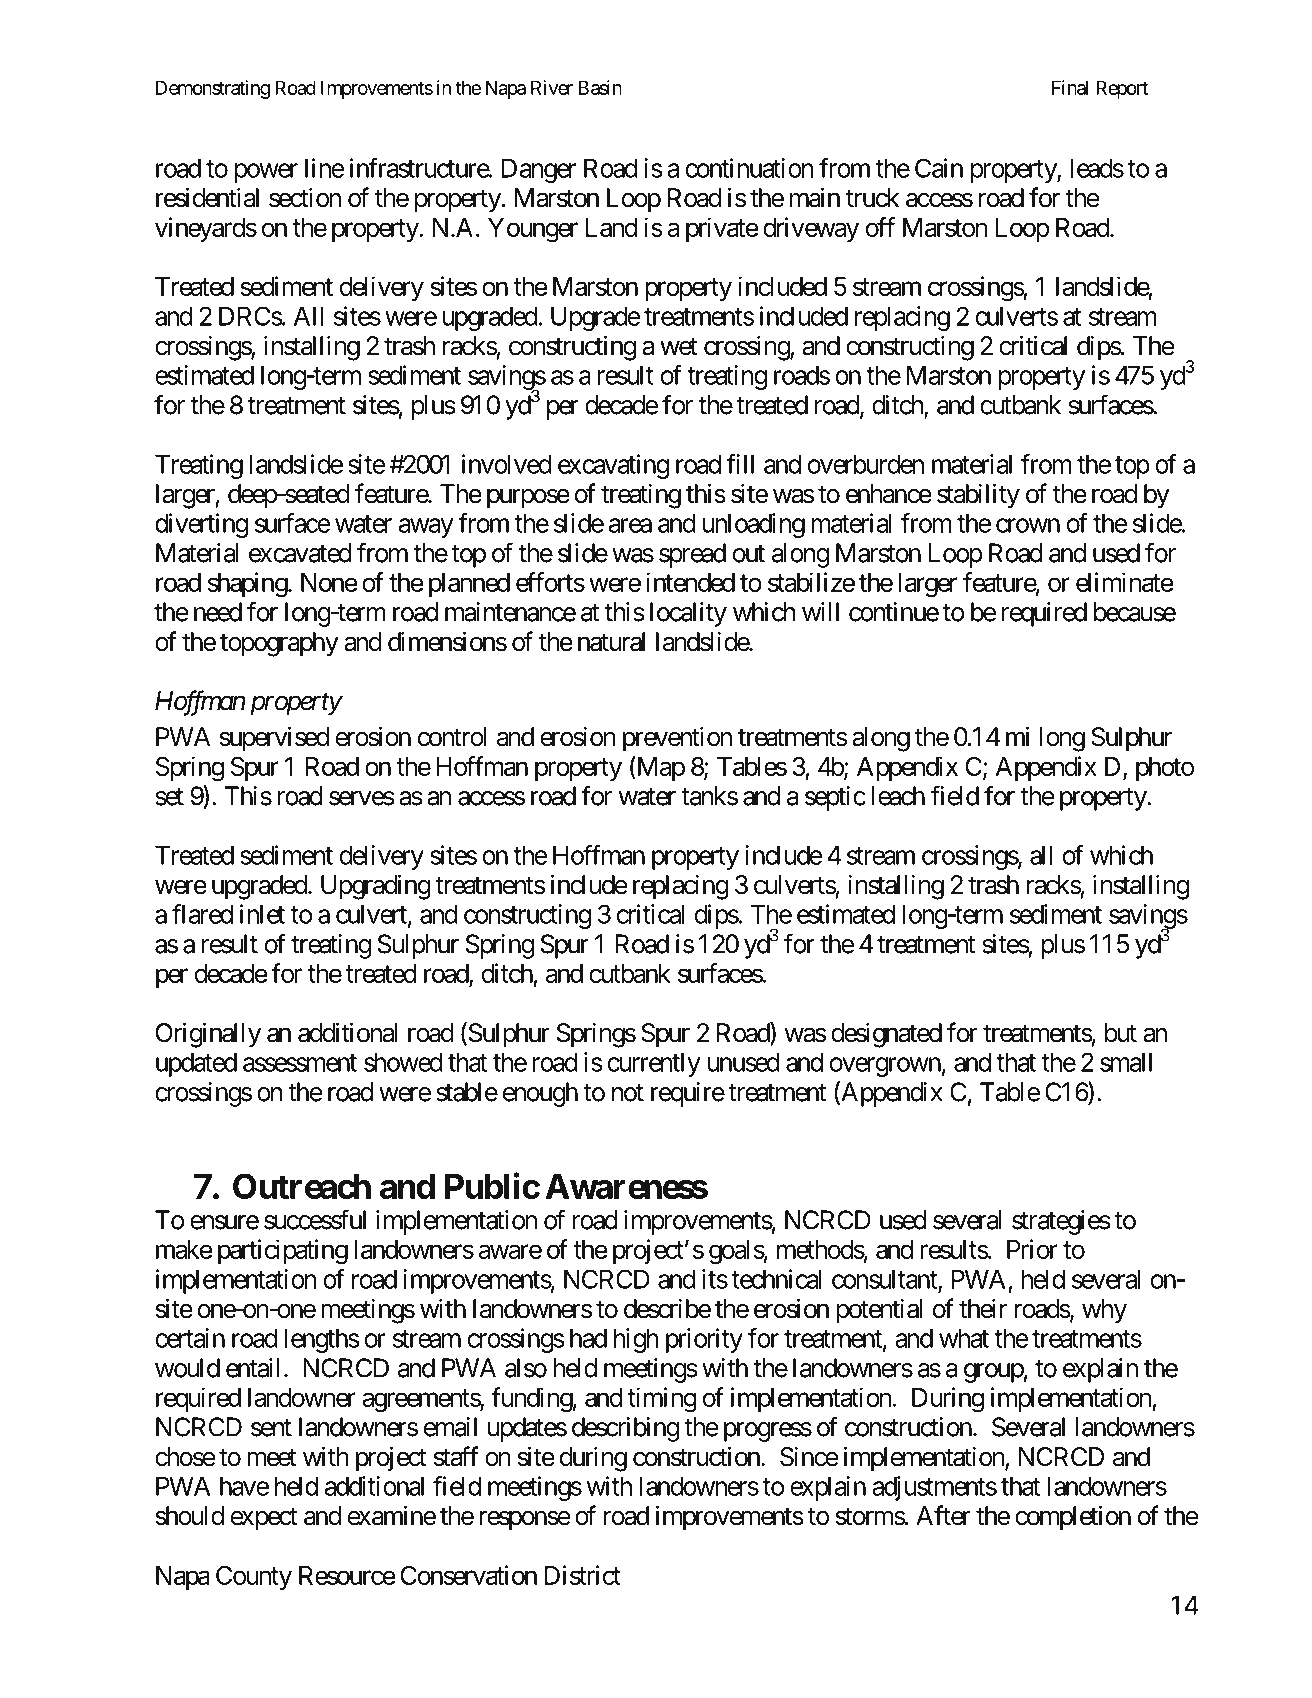 This image has width=1312, height=1698. What do you see at coordinates (1073, 1518) in the image?
I see `completion` at bounding box center [1073, 1518].
